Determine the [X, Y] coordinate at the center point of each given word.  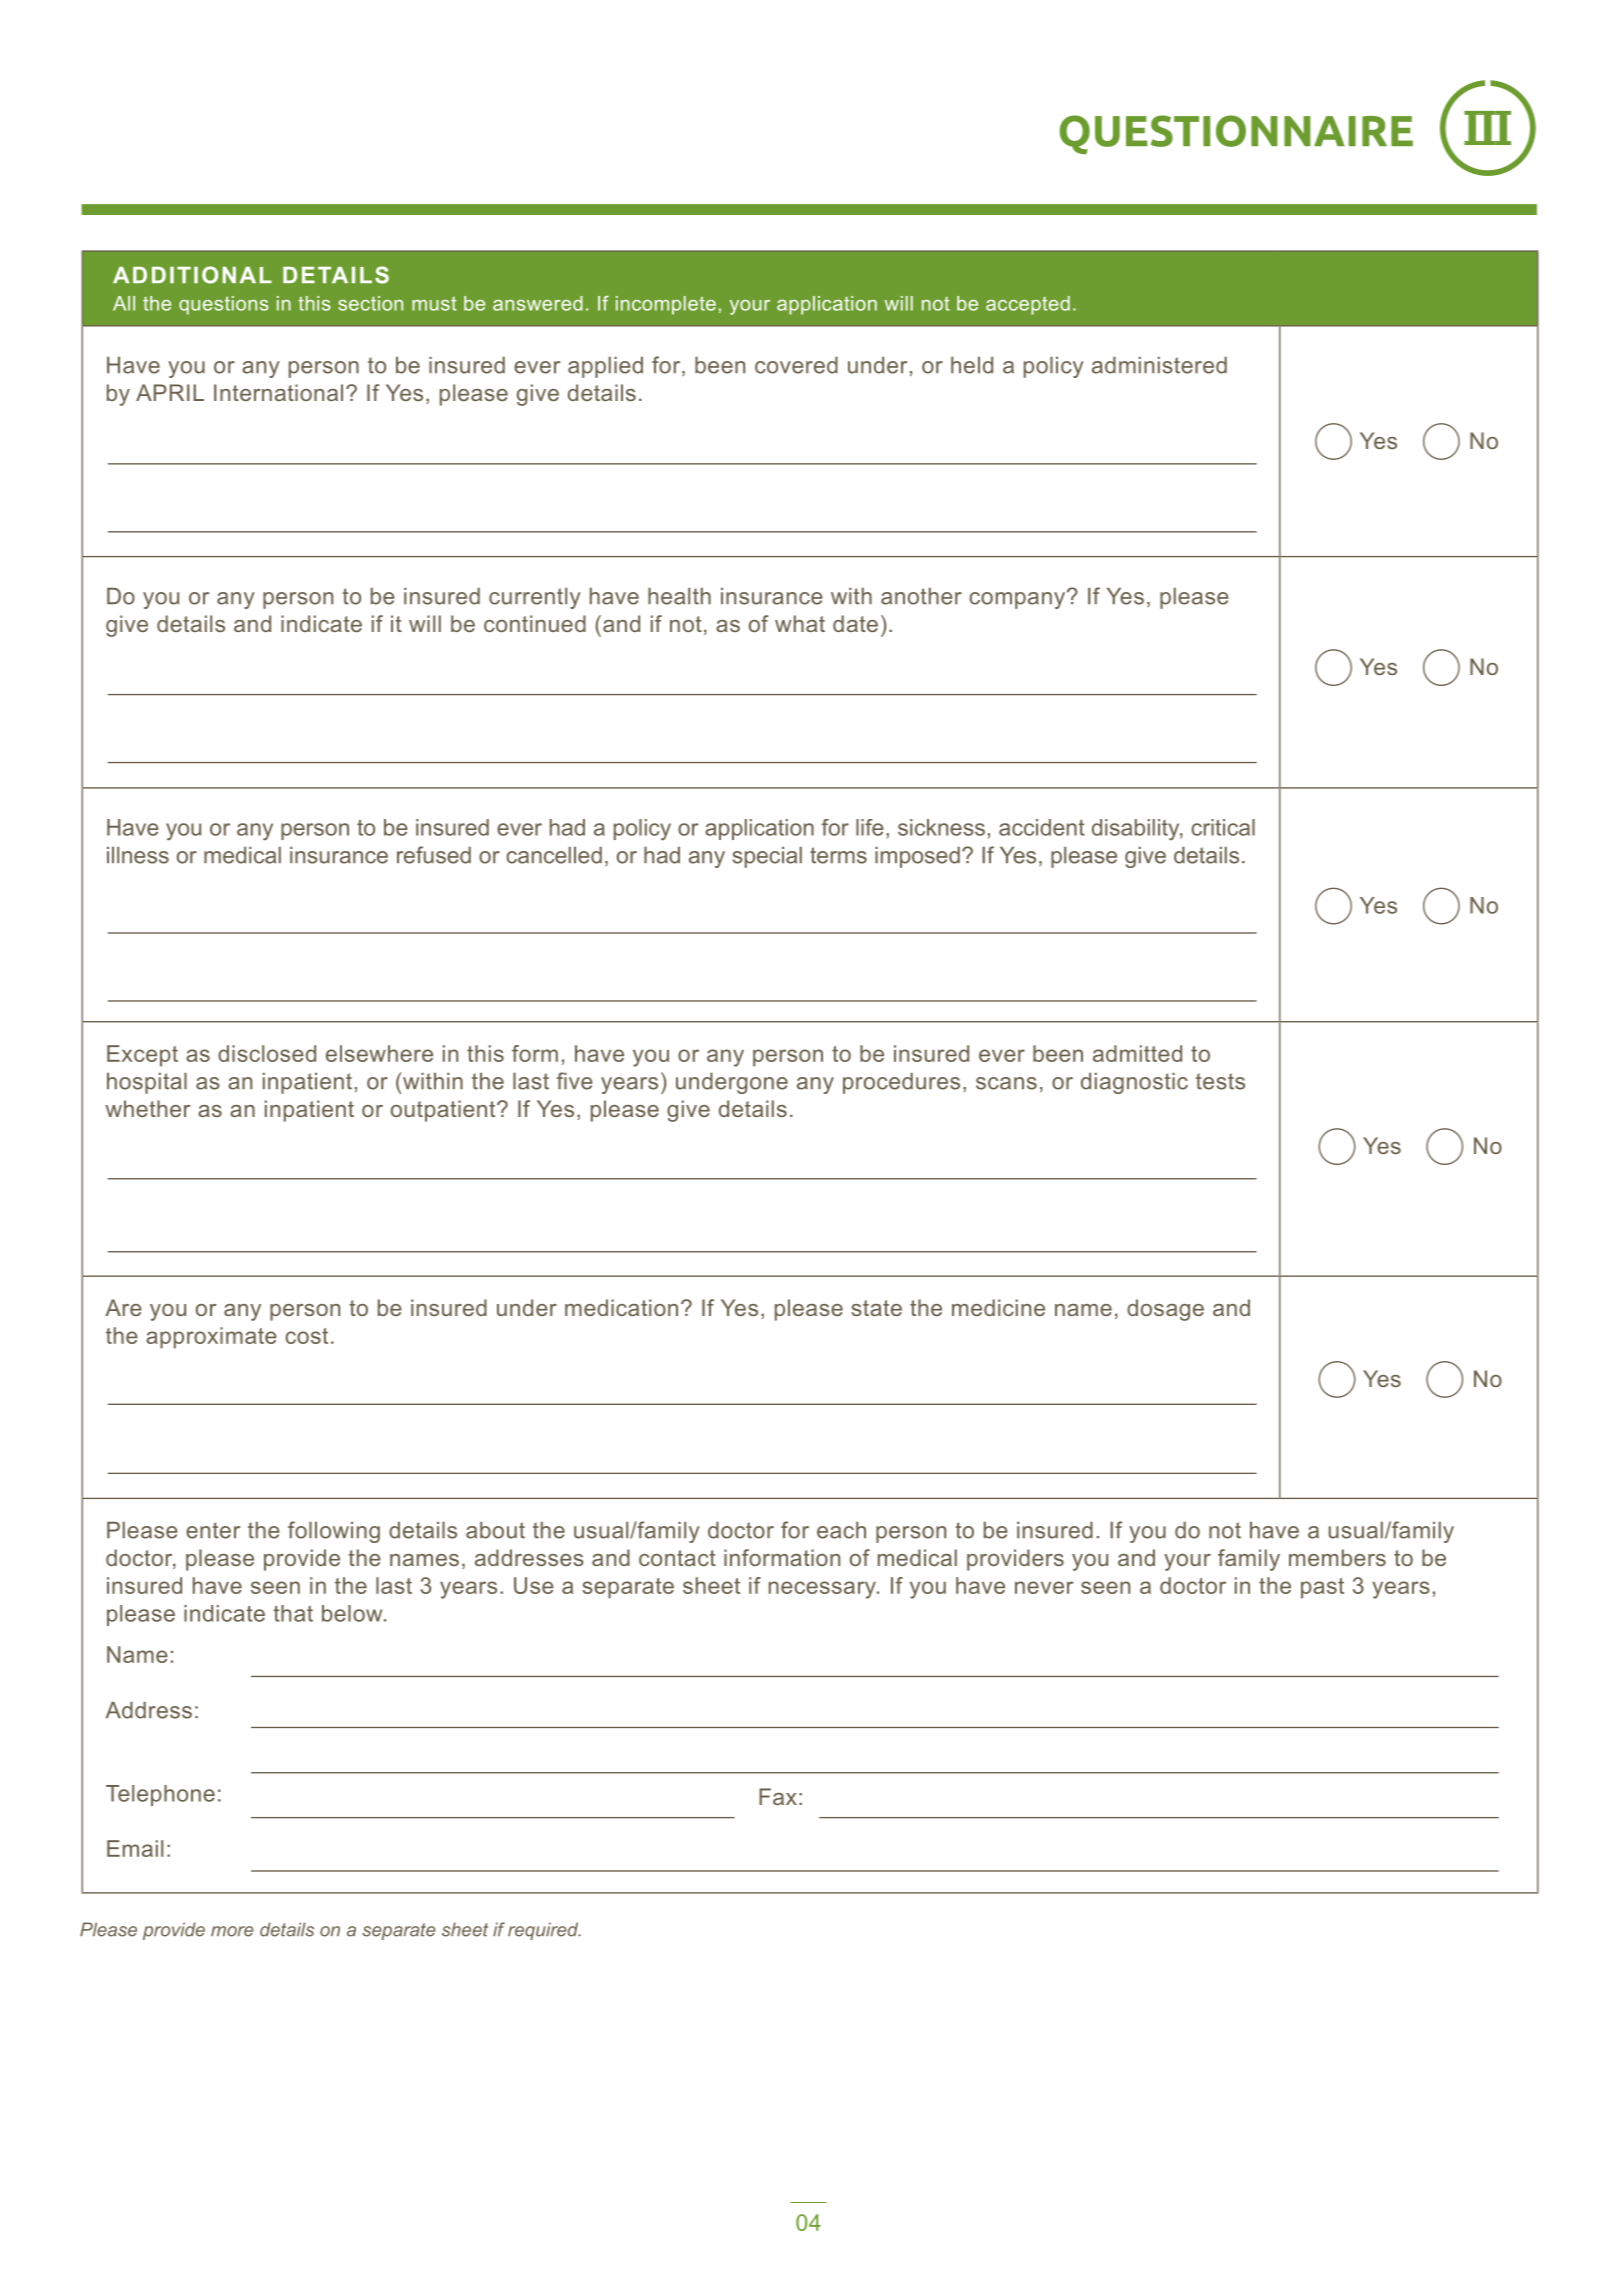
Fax [778, 1796]
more [232, 1931]
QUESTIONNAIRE [1236, 135]
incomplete [666, 305]
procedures [901, 1083]
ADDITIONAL [192, 275]
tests [1220, 1081]
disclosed [267, 1053]
